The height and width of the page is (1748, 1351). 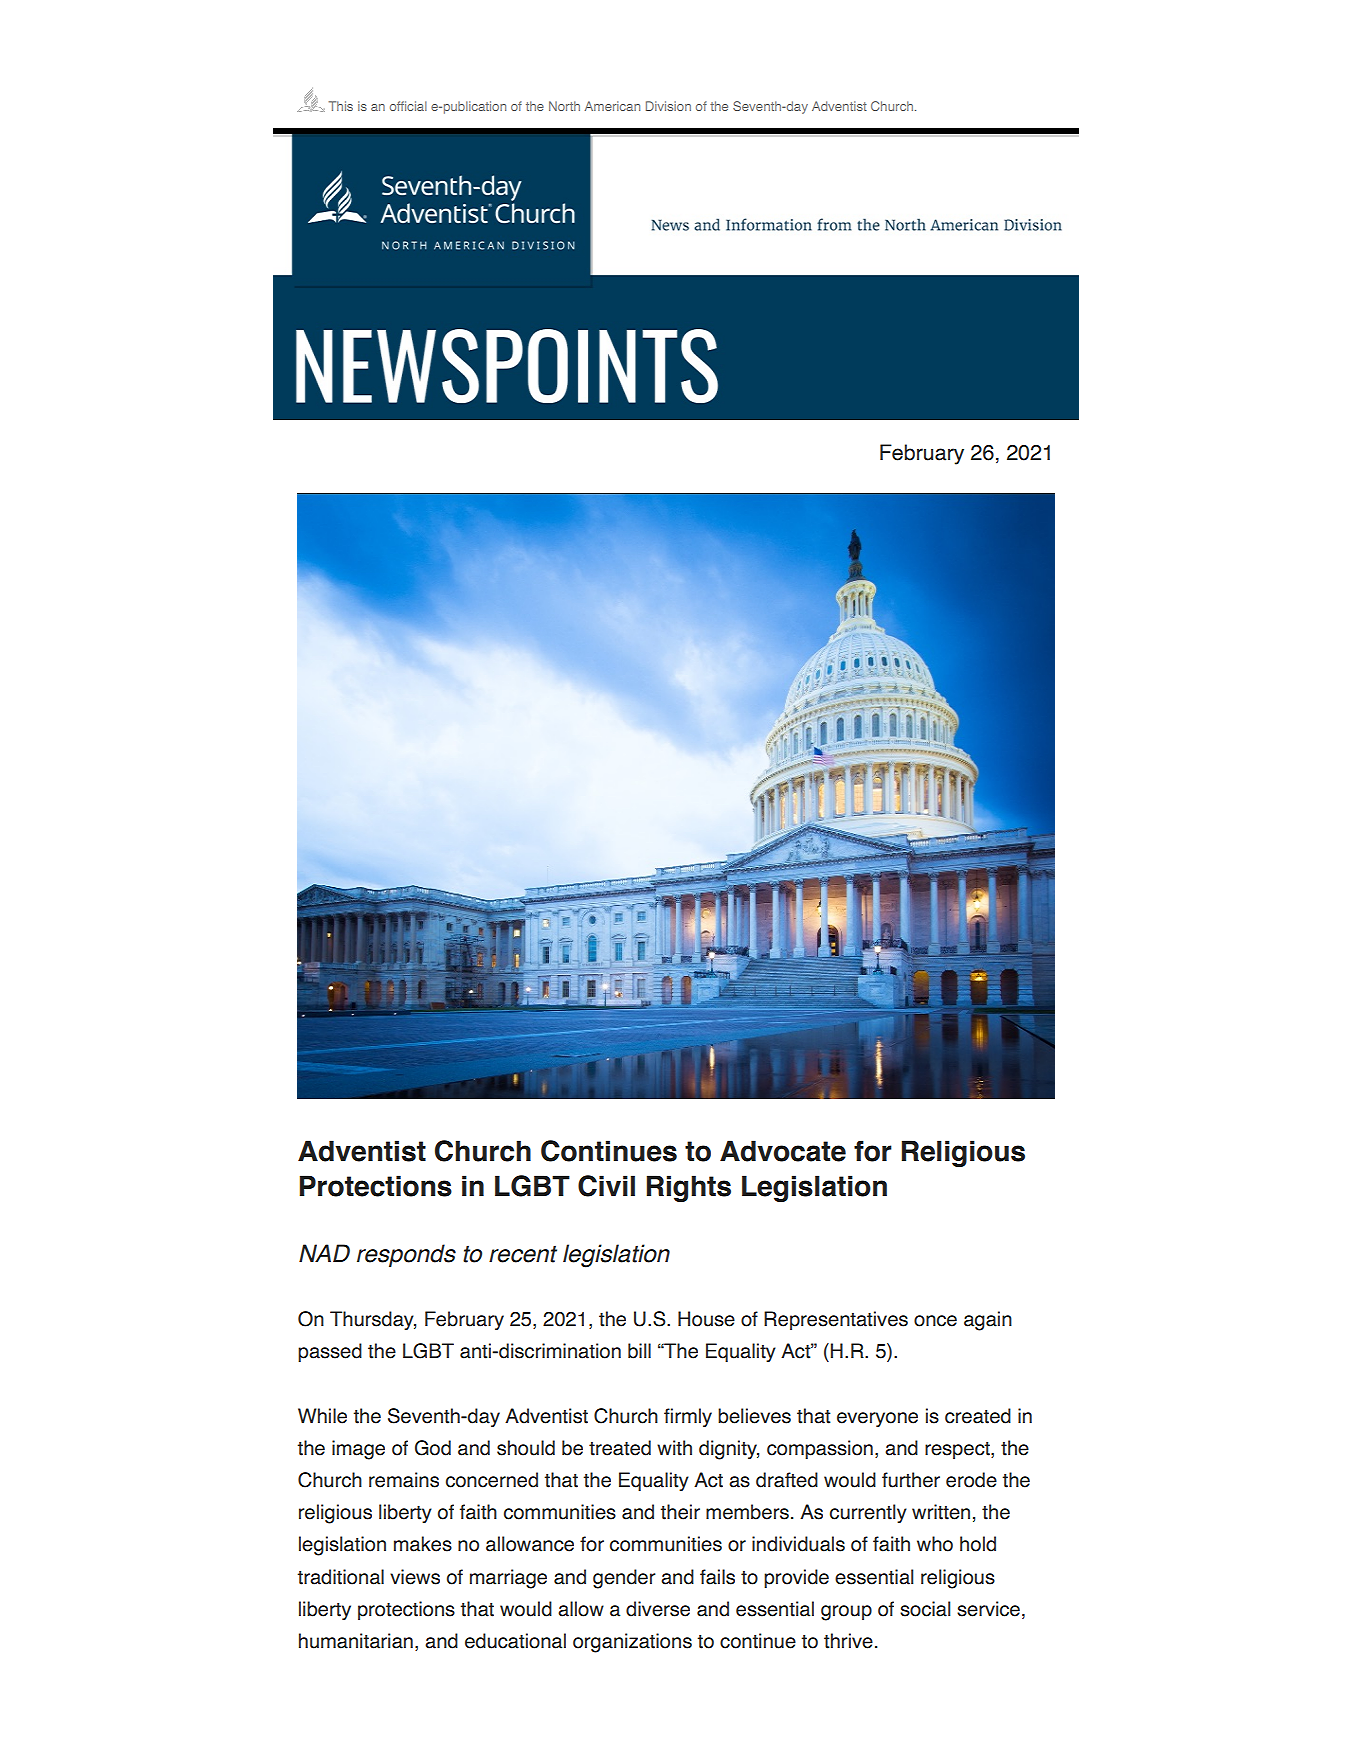 What do you see at coordinates (341, 106) in the page?
I see `This` at bounding box center [341, 106].
